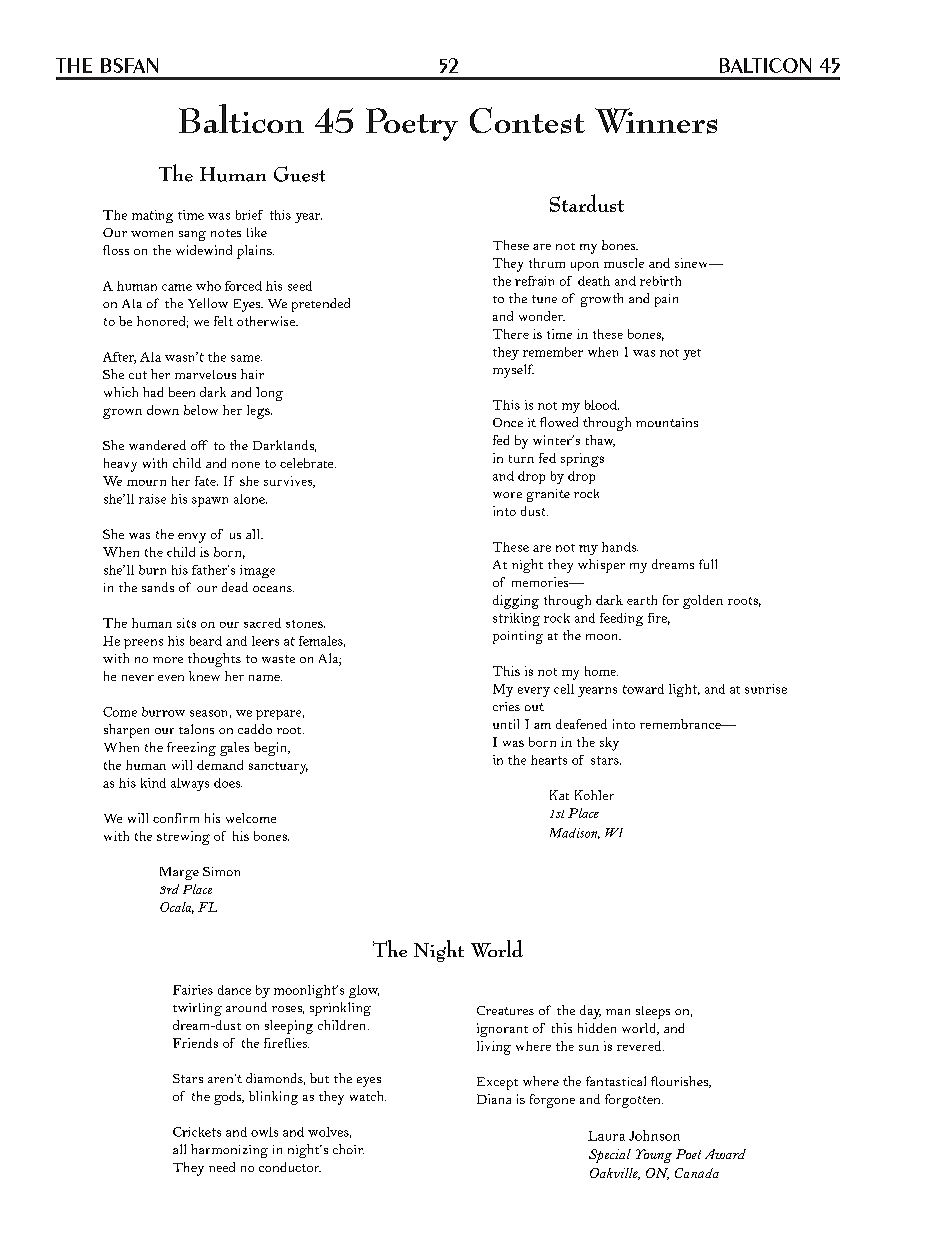  Describe the element at coordinates (229, 1151) in the document. I see `harmonizing` at that location.
